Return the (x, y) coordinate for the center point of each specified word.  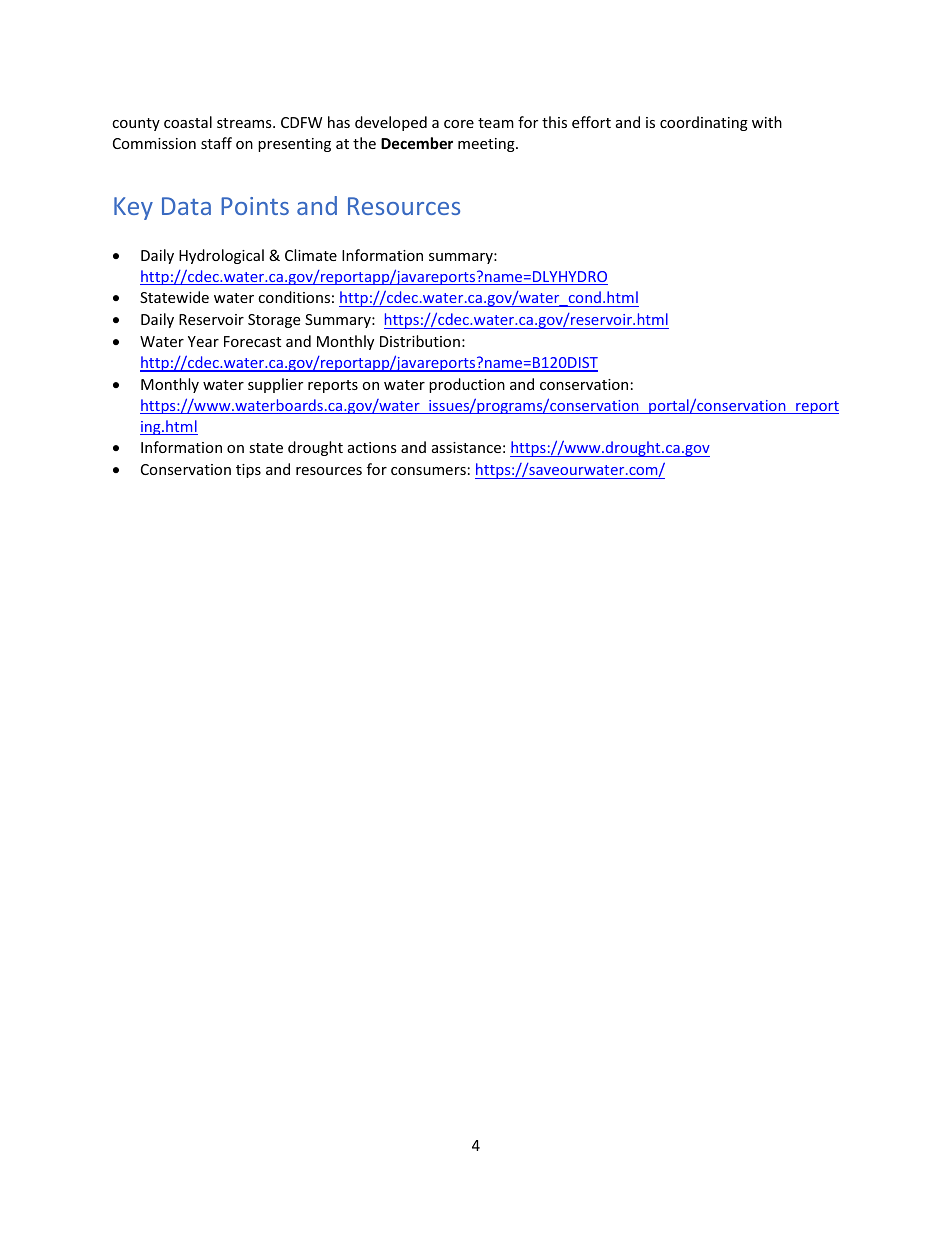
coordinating (704, 123)
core (459, 124)
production (467, 385)
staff (216, 143)
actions (372, 447)
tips (248, 471)
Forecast (252, 341)
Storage (274, 321)
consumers (428, 471)
